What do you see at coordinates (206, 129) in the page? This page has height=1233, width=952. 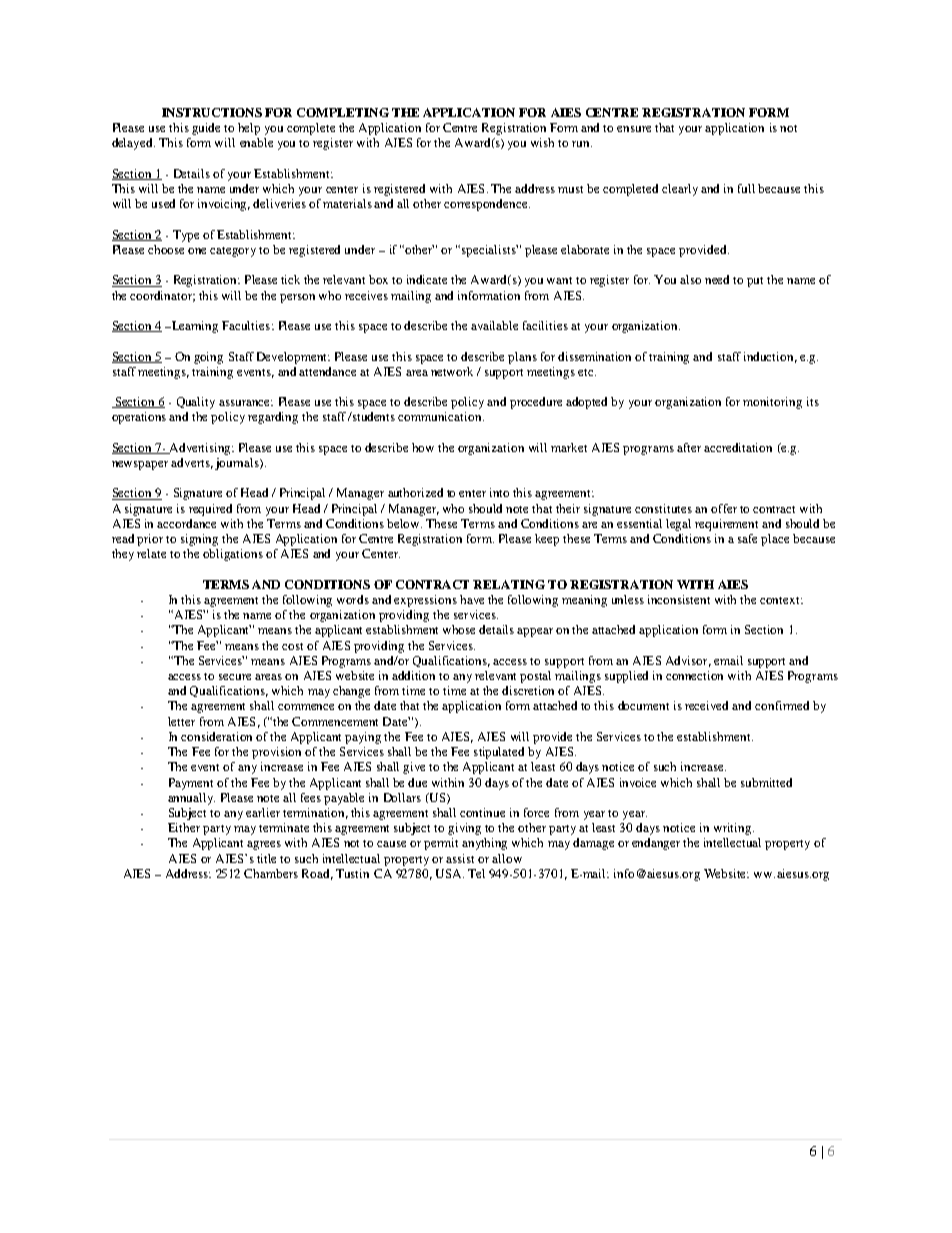 I see `guide` at bounding box center [206, 129].
